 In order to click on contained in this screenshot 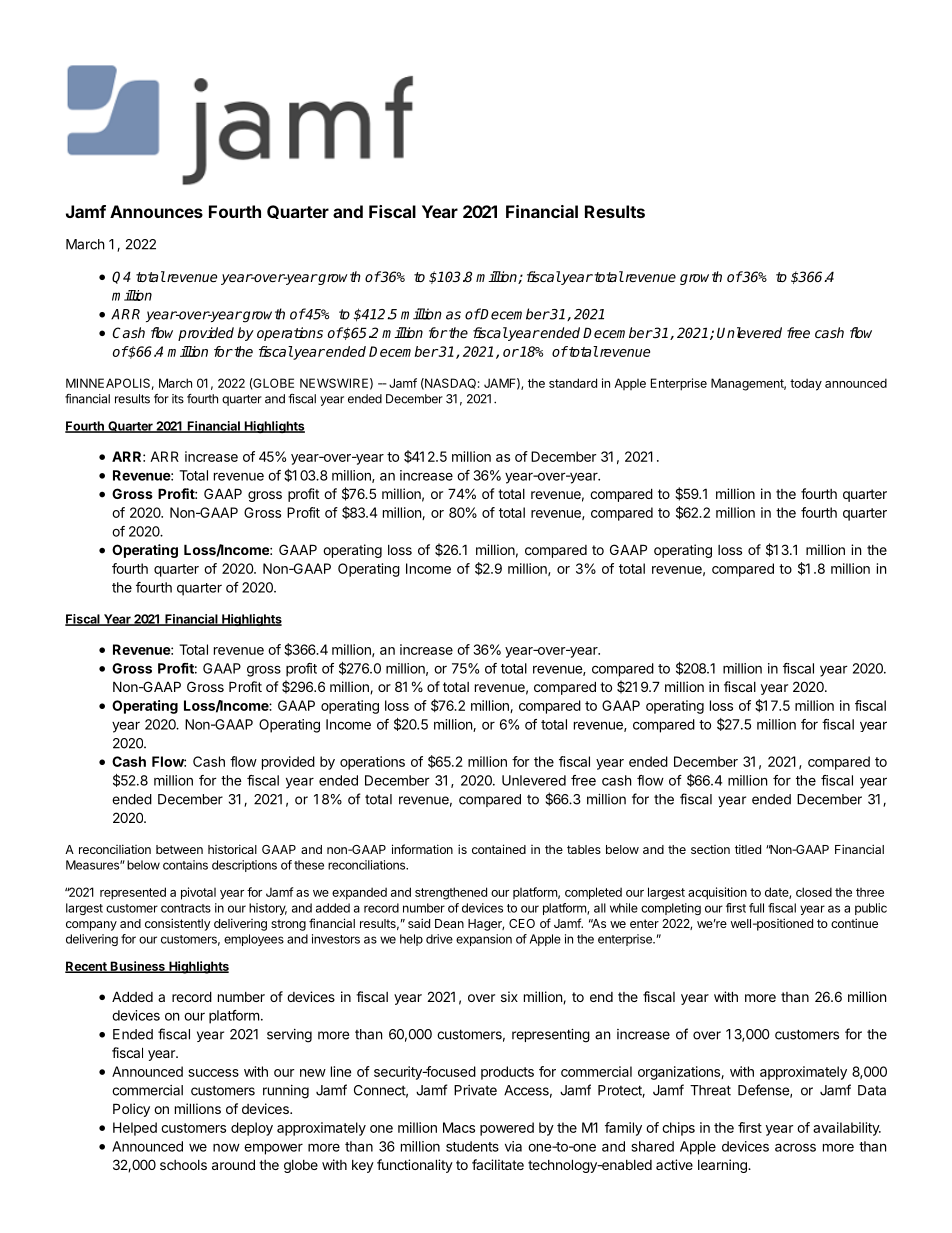, I will do `click(499, 849)`.
